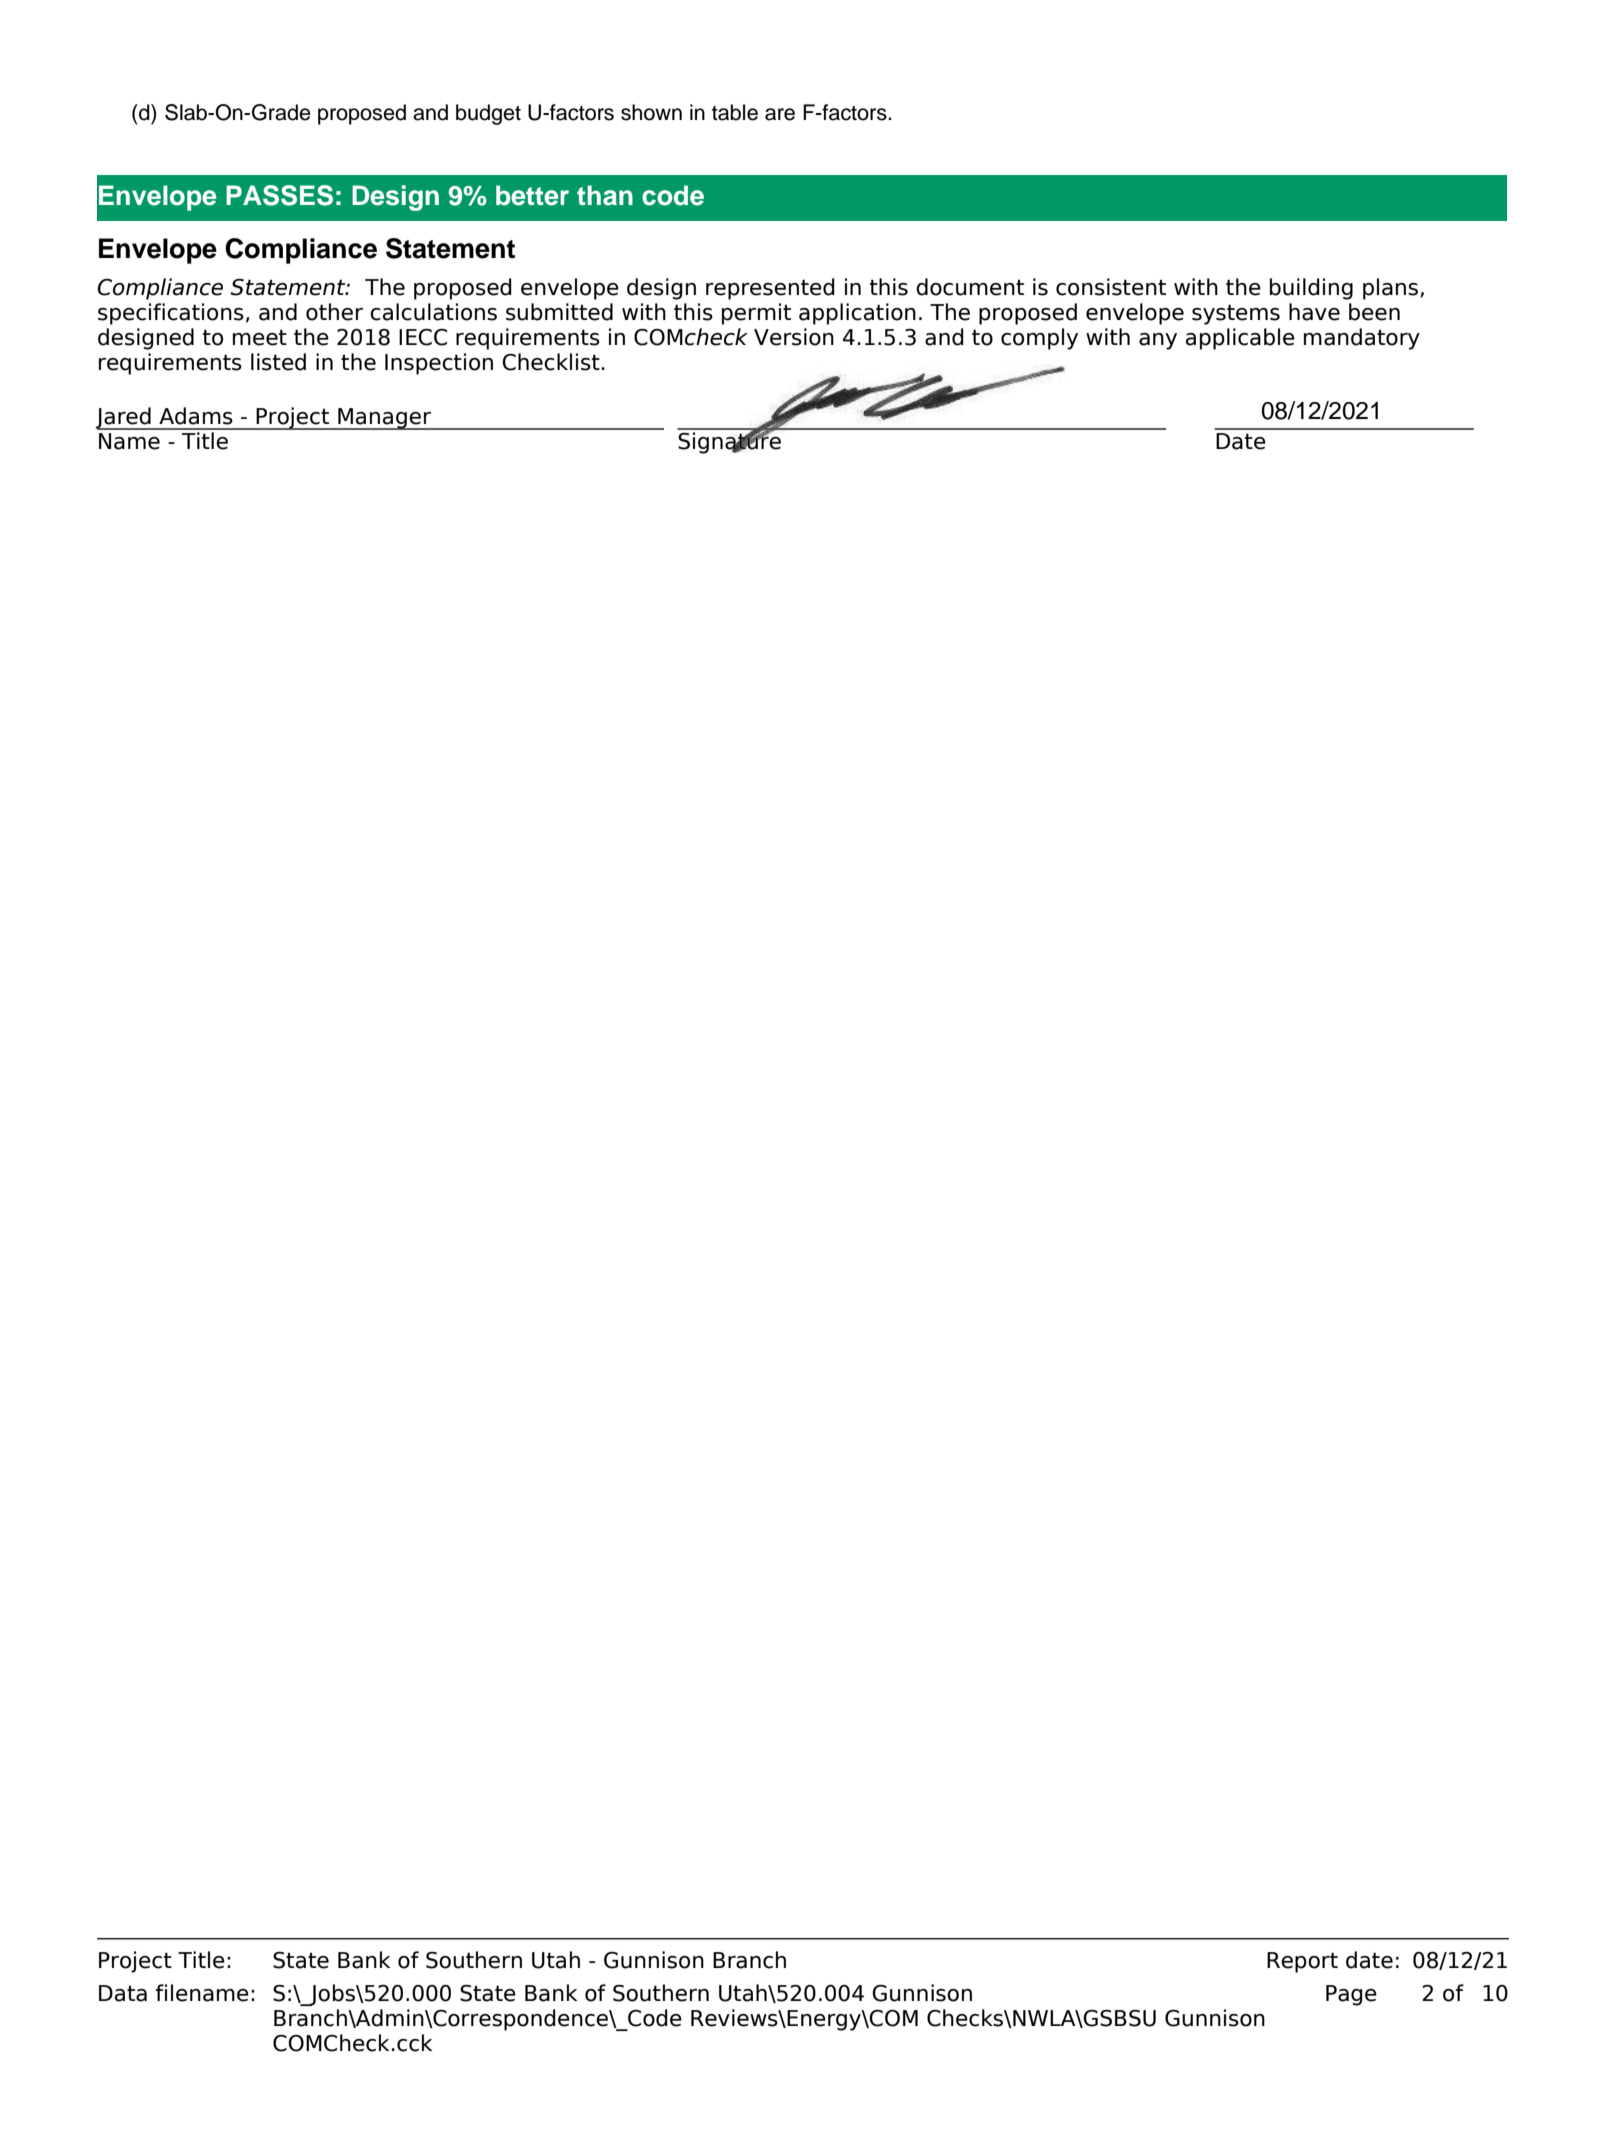 This document has width=1598, height=2137. Describe the element at coordinates (279, 195) in the document. I see `PASSES` at that location.
